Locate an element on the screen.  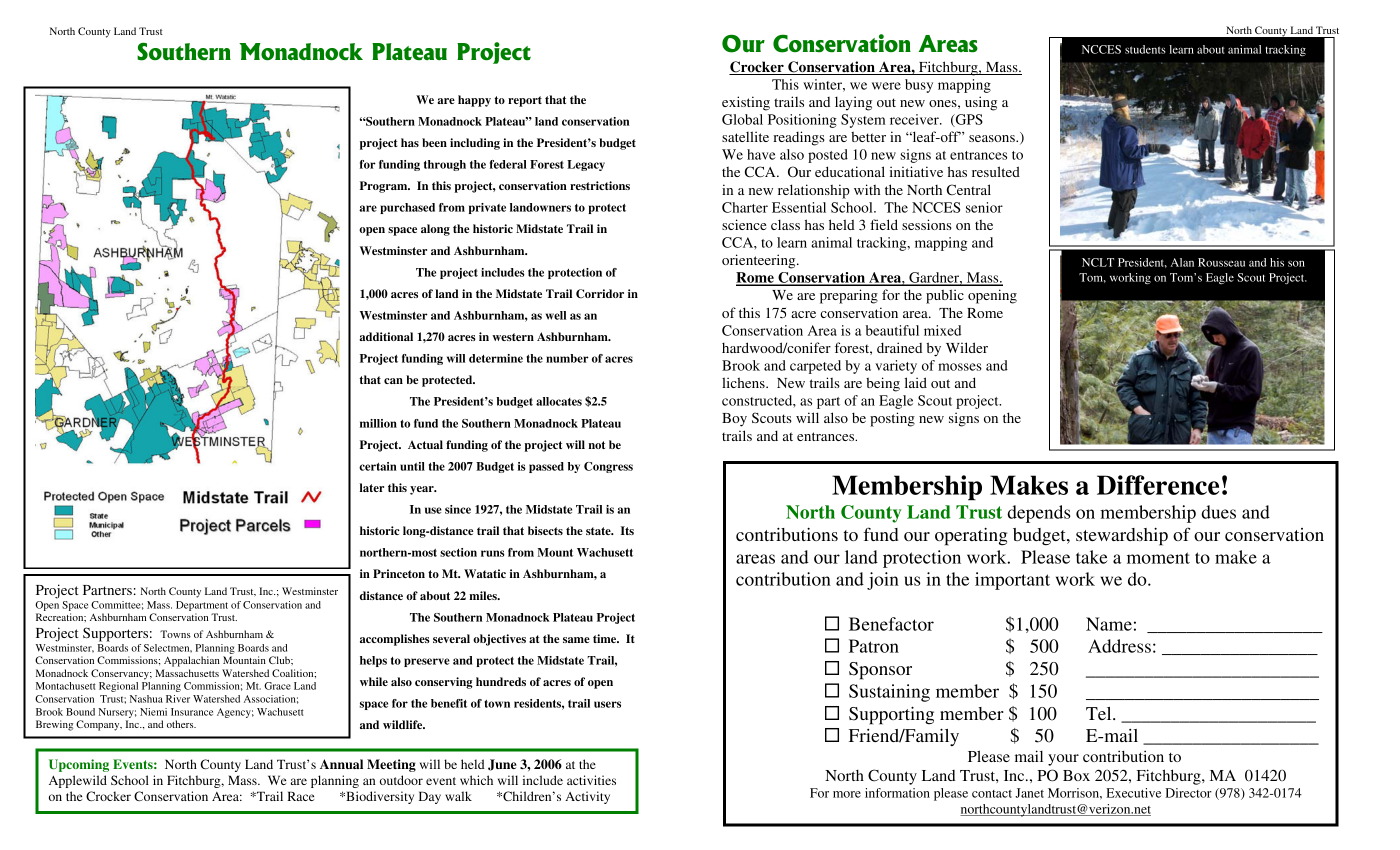
Its is located at coordinates (627, 530).
